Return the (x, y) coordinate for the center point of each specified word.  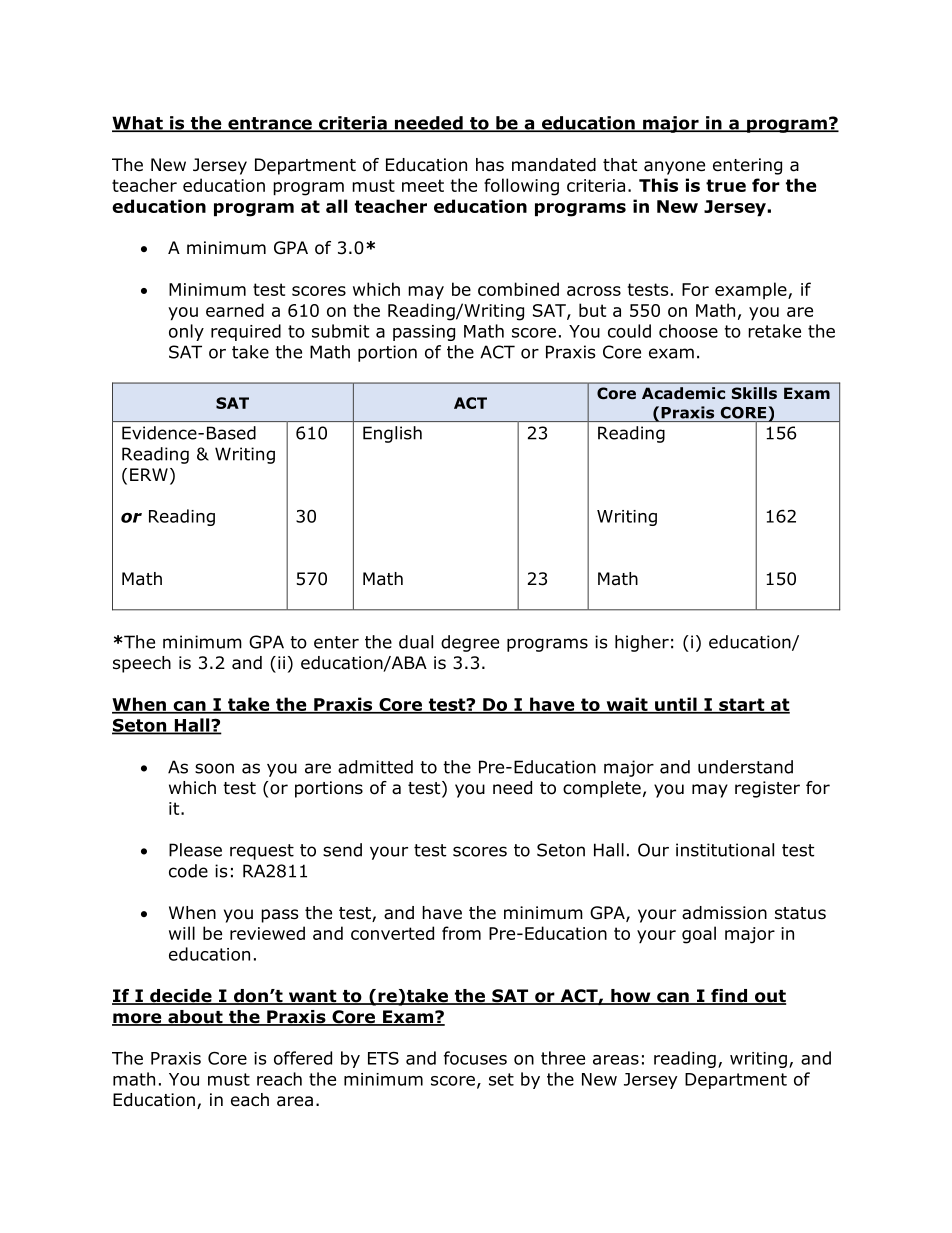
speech (142, 664)
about (195, 1018)
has (490, 165)
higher (642, 643)
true (726, 185)
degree (470, 643)
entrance (270, 124)
